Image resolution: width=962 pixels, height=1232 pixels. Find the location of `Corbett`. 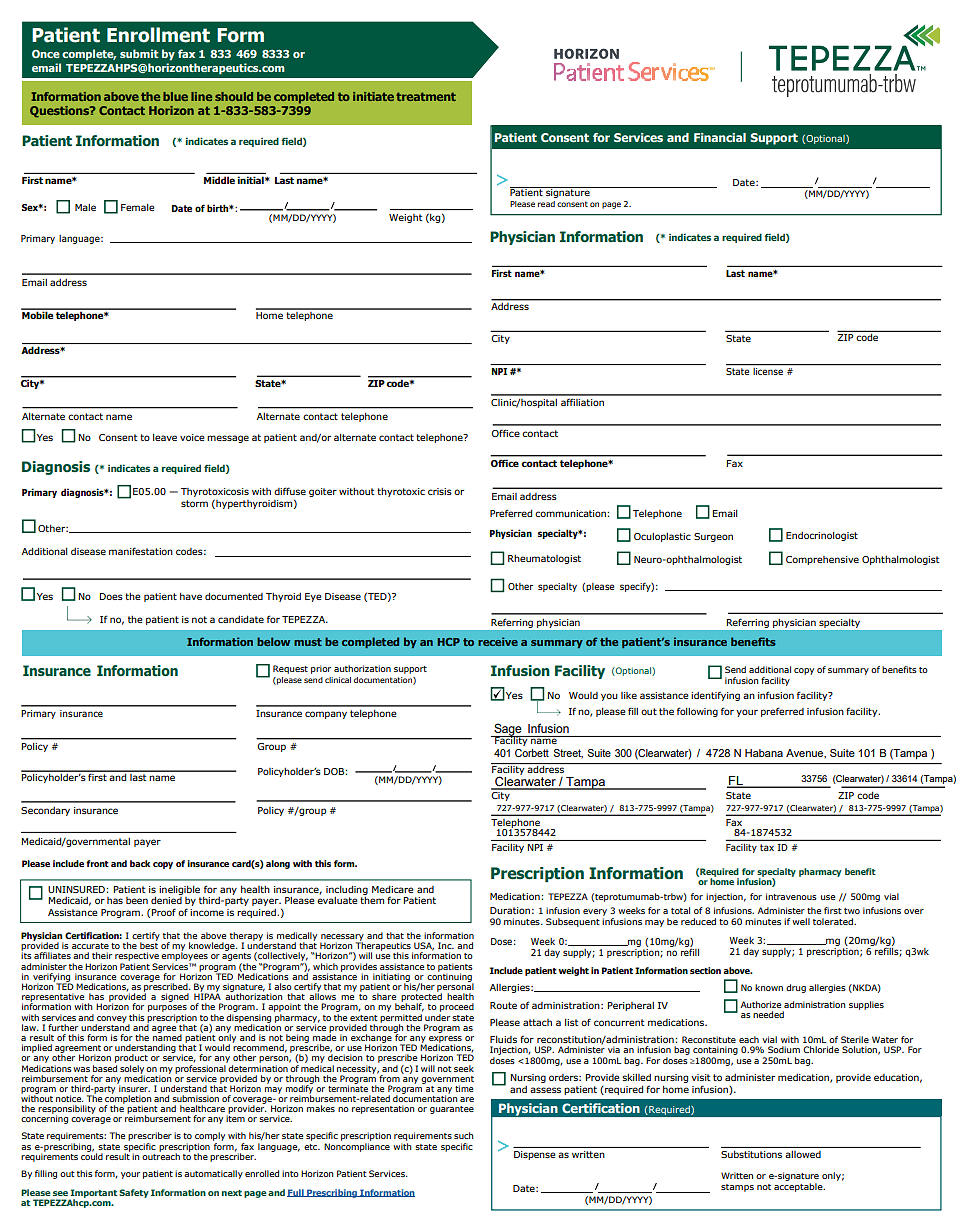

Corbett is located at coordinates (532, 753).
